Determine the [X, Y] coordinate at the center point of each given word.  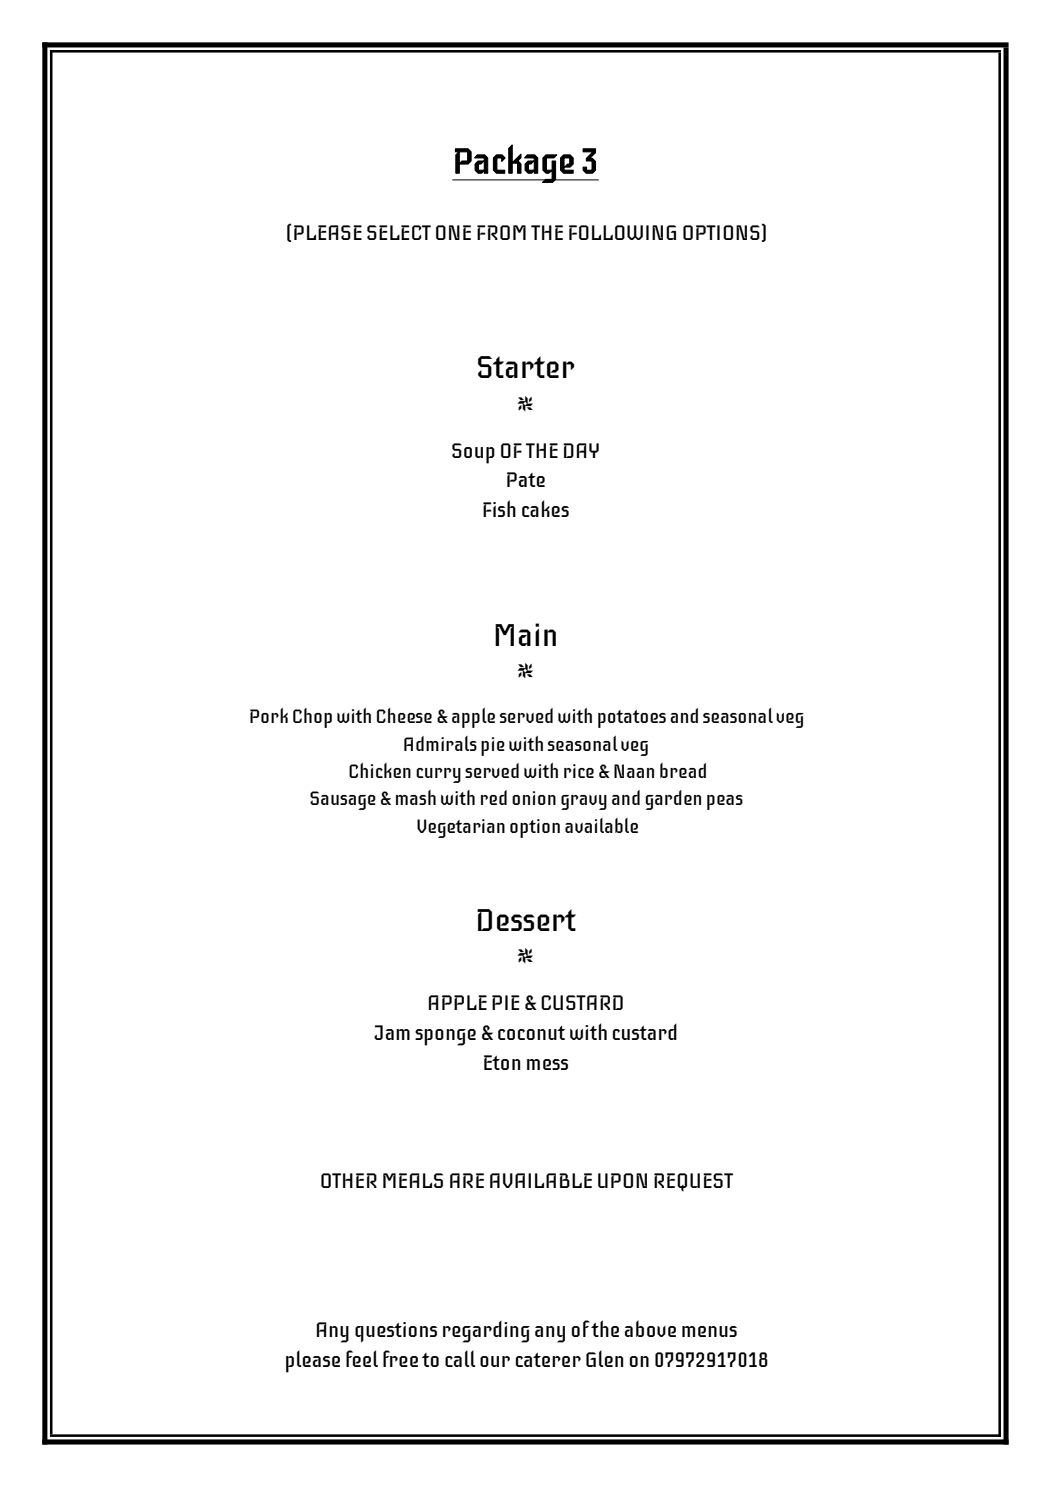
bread [683, 770]
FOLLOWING [622, 232]
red [494, 797]
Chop [312, 718]
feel [362, 1358]
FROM [501, 232]
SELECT [399, 232]
